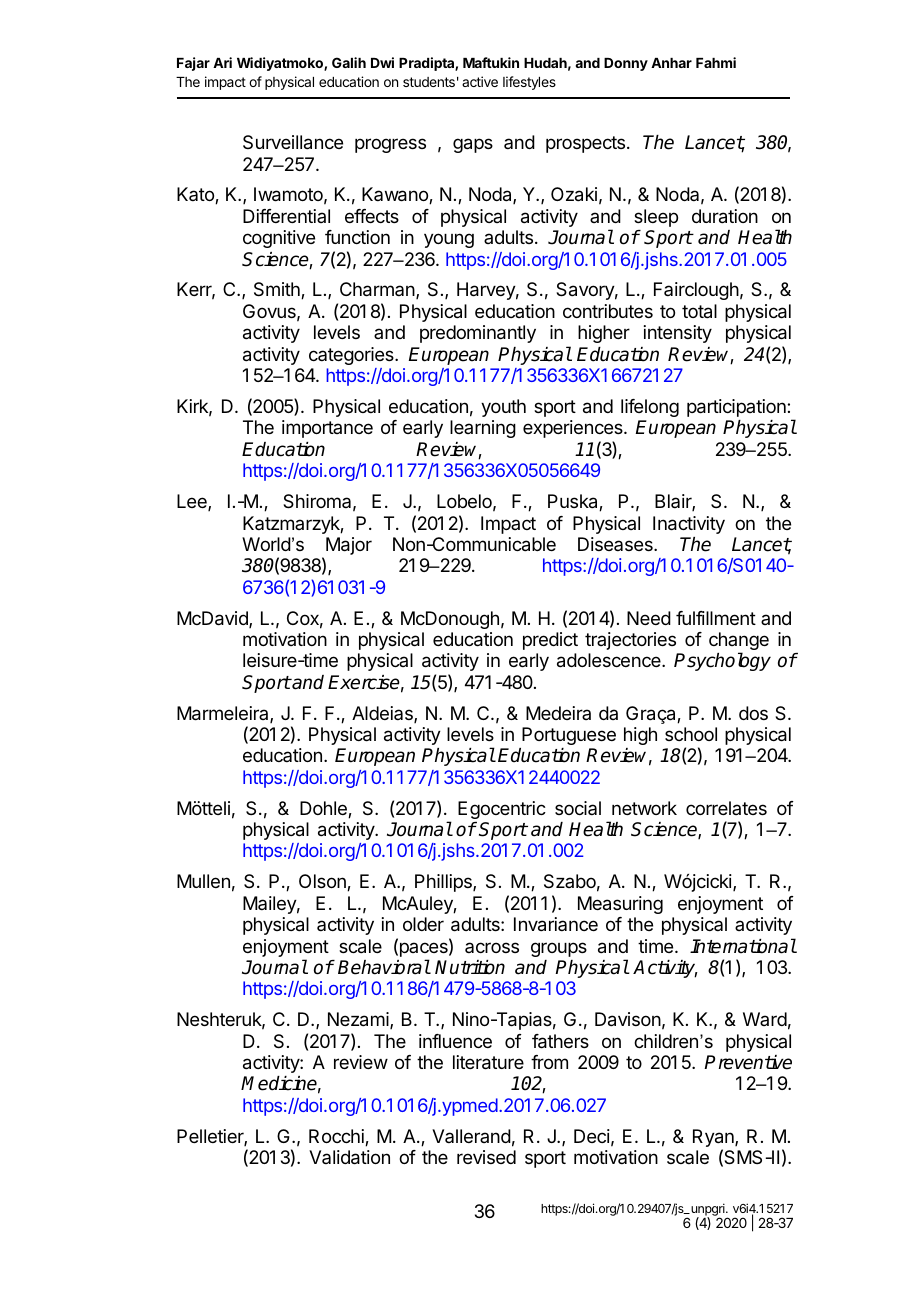 The image size is (924, 1308). Describe the element at coordinates (480, 81) in the page. I see `active` at that location.
